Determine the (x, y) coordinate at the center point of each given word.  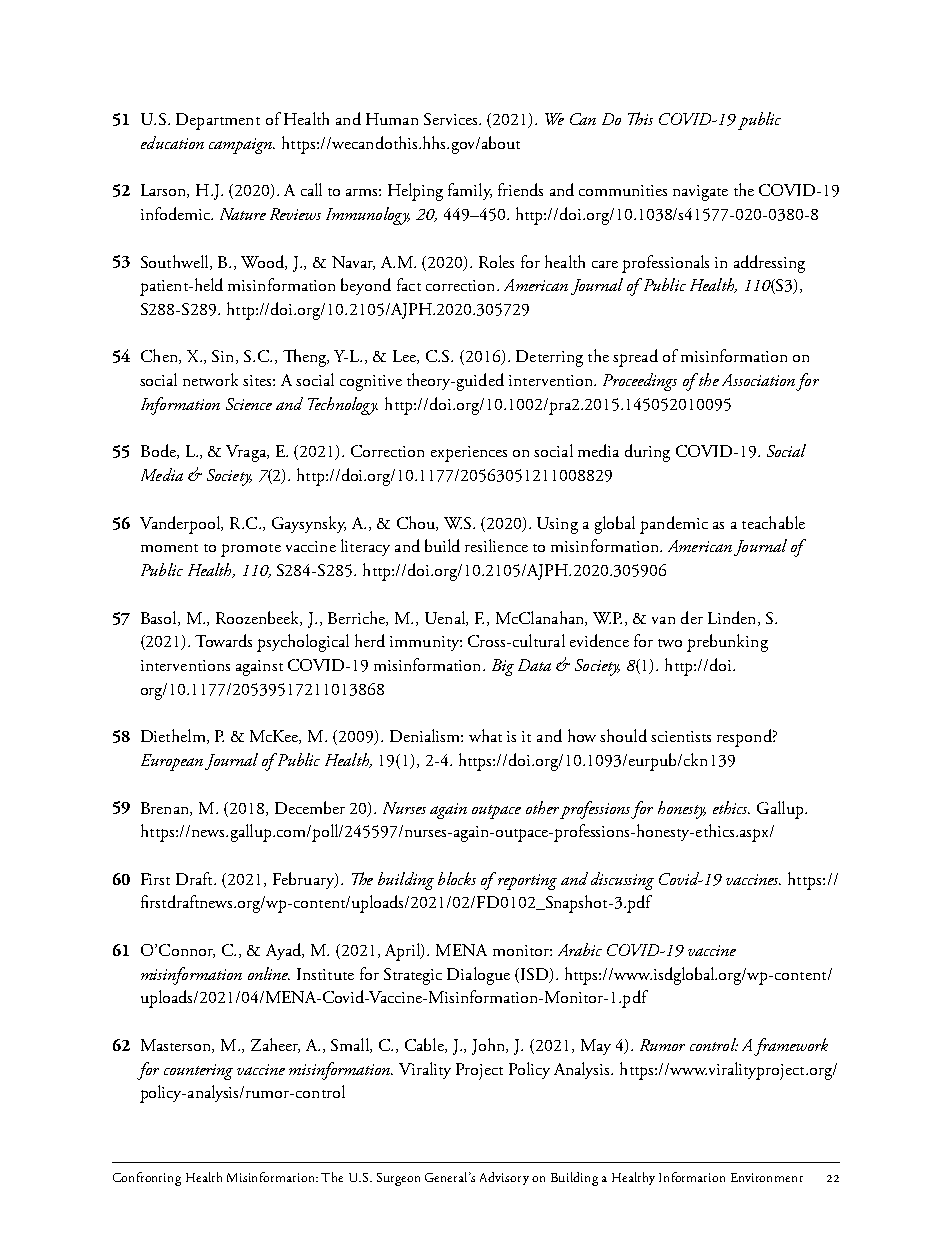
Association (758, 380)
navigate (700, 193)
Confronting (147, 1179)
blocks (457, 878)
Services (452, 119)
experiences (469, 454)
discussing (622, 881)
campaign (241, 146)
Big (503, 667)
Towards (223, 640)
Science (249, 404)
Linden (733, 618)
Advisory (504, 1178)
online (269, 973)
